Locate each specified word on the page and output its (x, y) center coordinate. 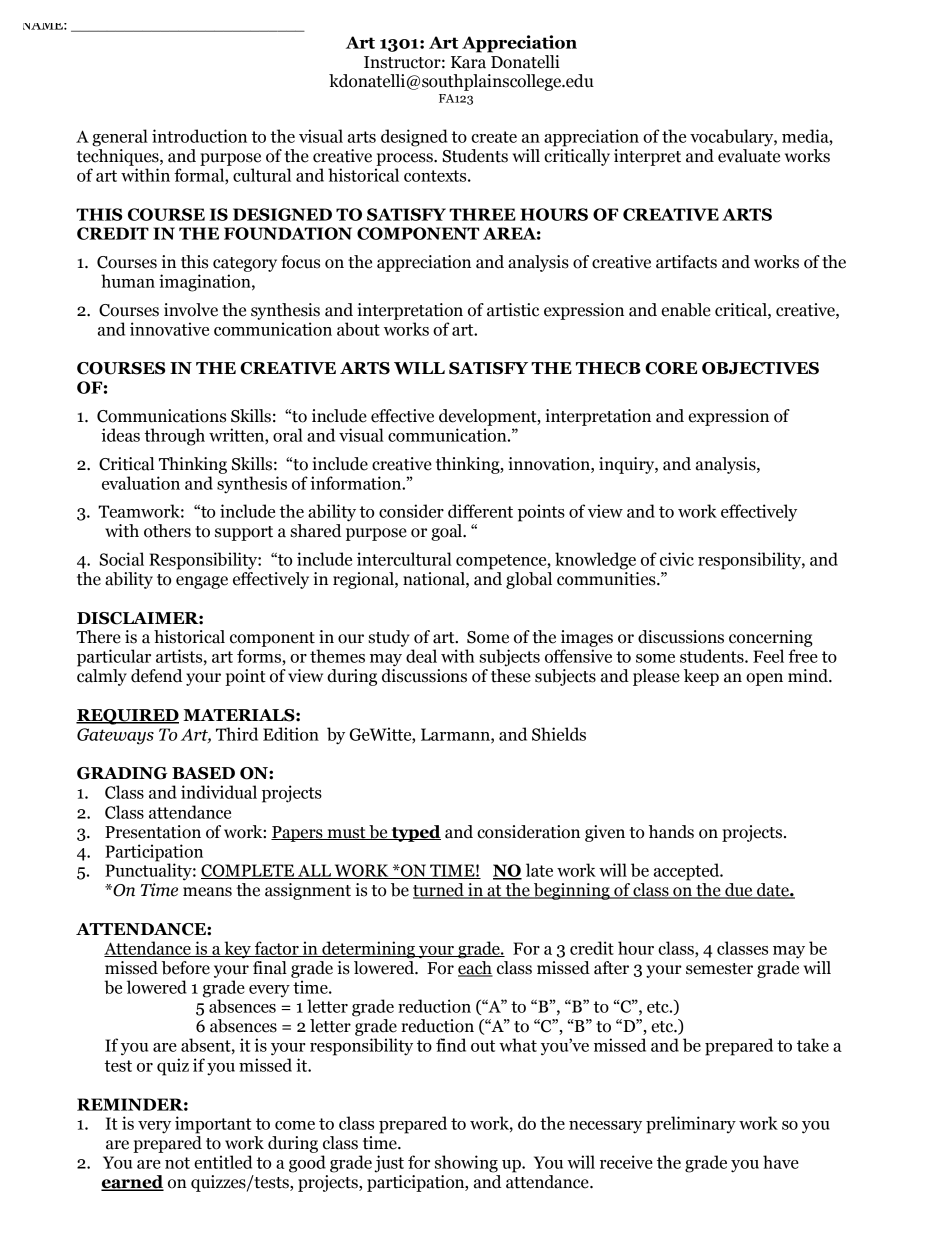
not (177, 1163)
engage (202, 582)
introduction (199, 136)
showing (466, 1164)
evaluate (749, 156)
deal (421, 656)
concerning (771, 638)
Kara (468, 62)
